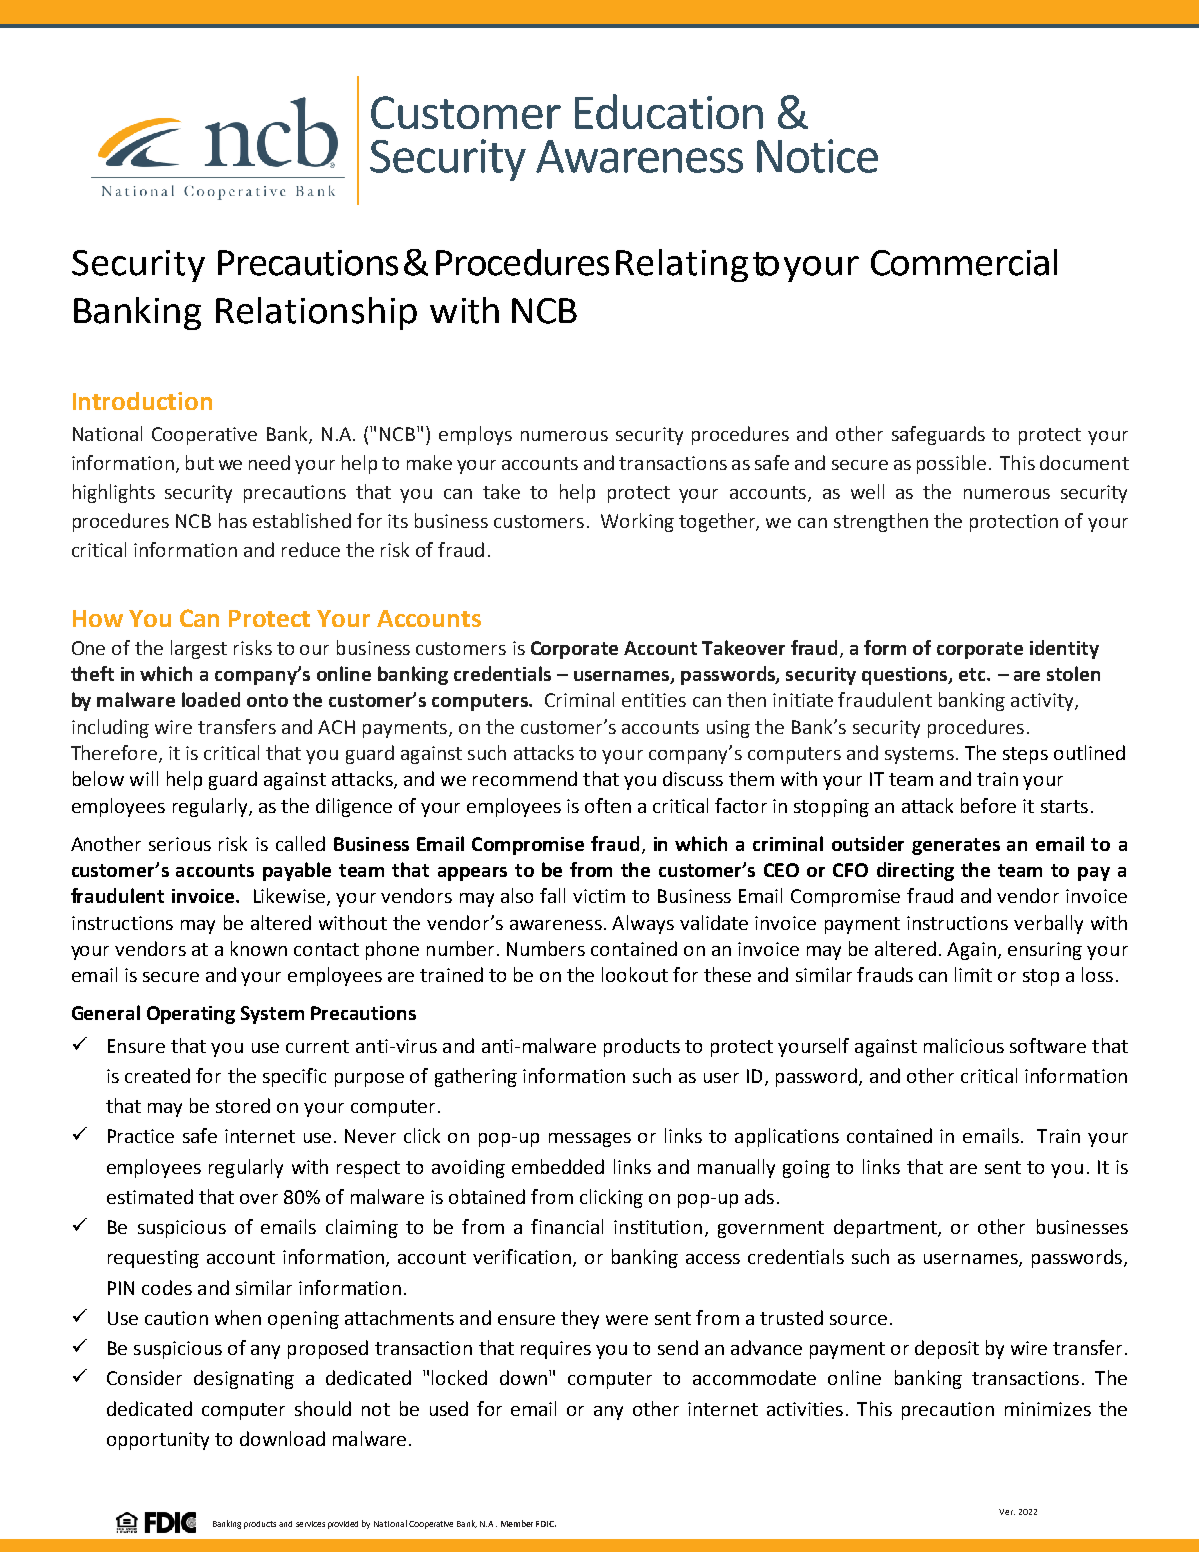 The image size is (1199, 1552). What do you see at coordinates (1048, 1409) in the document?
I see `minimizes` at bounding box center [1048, 1409].
